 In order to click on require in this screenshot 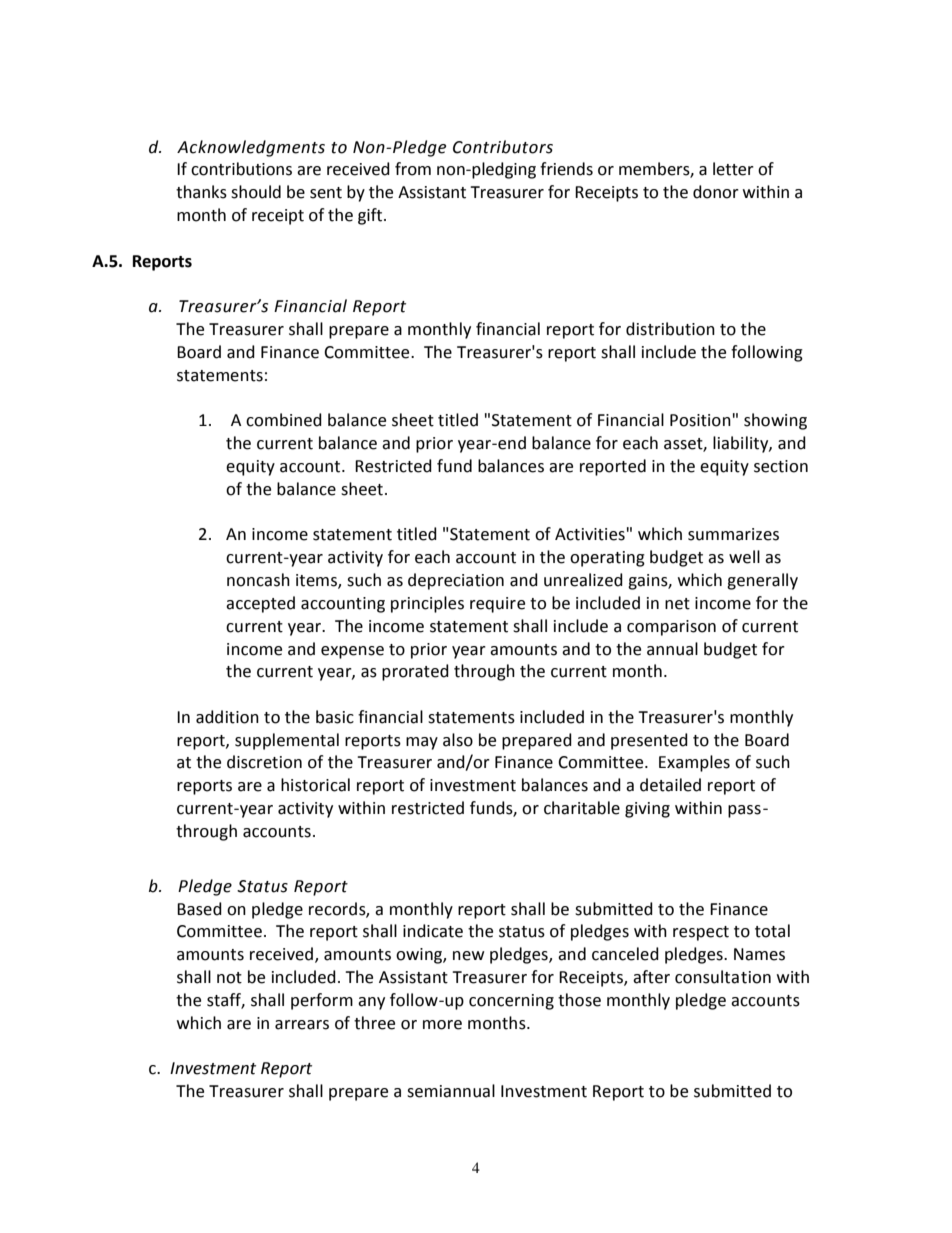, I will do `click(497, 605)`.
